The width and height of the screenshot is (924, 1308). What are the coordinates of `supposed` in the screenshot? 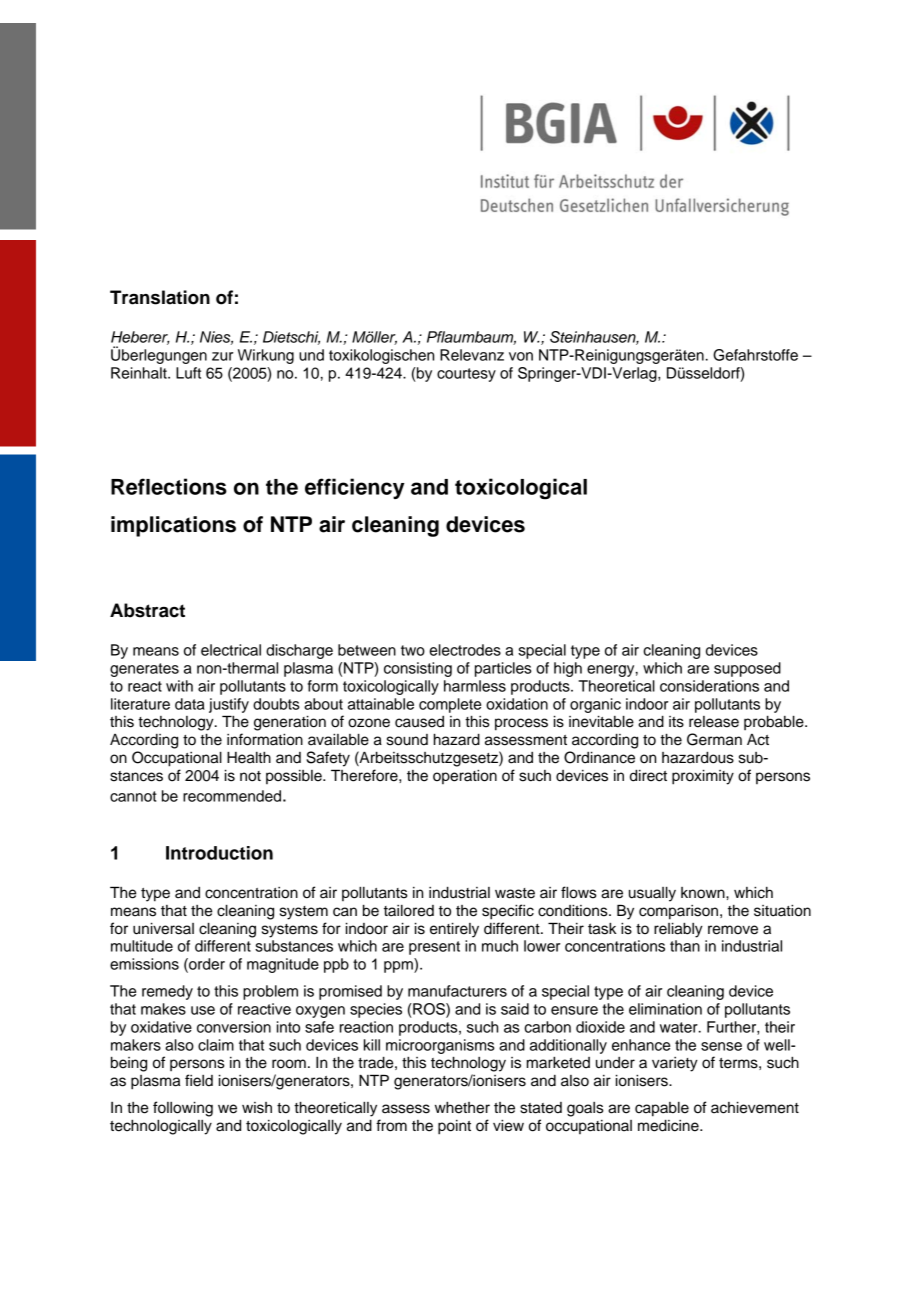 It's located at (747, 669).
